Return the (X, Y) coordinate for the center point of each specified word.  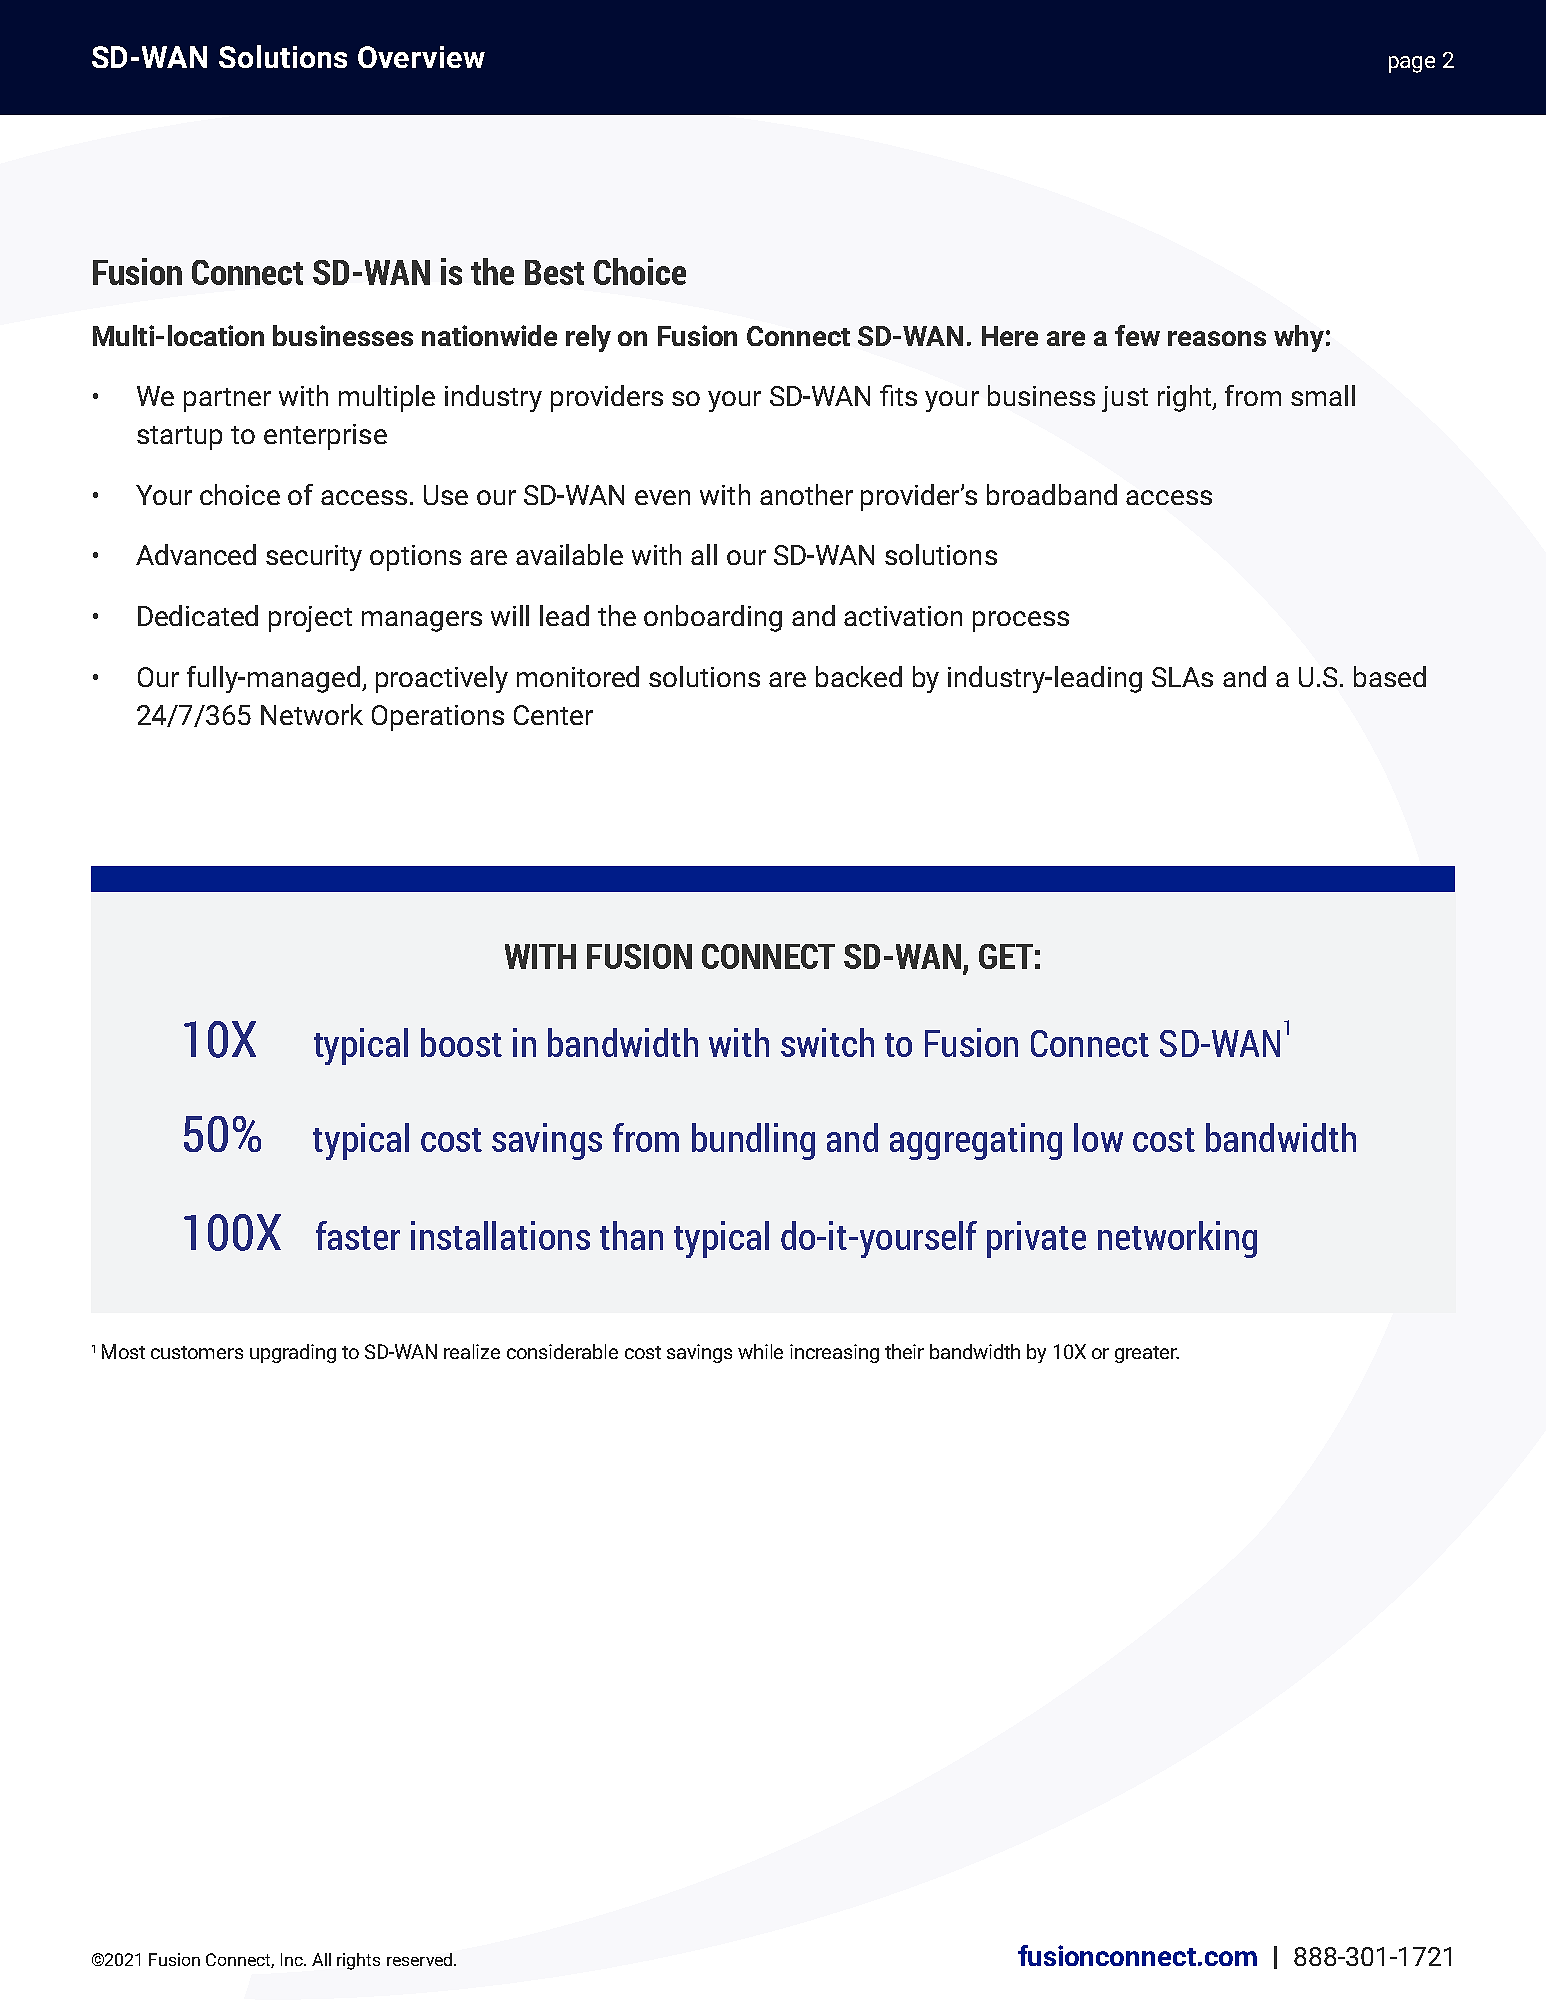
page (1412, 64)
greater (1147, 1354)
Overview (421, 57)
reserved (421, 1959)
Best (554, 272)
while (760, 1351)
